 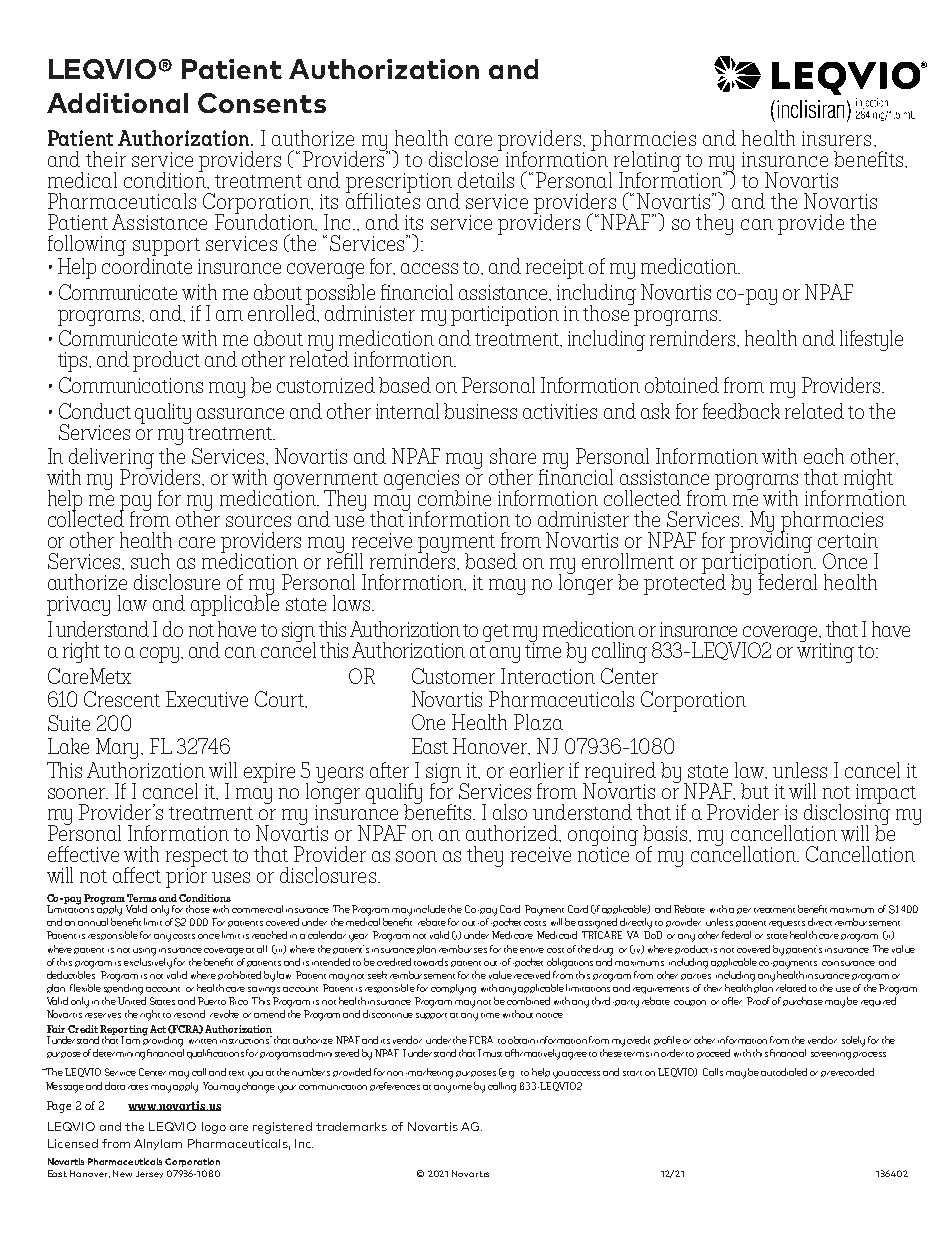 I want to click on but, so click(x=755, y=791).
